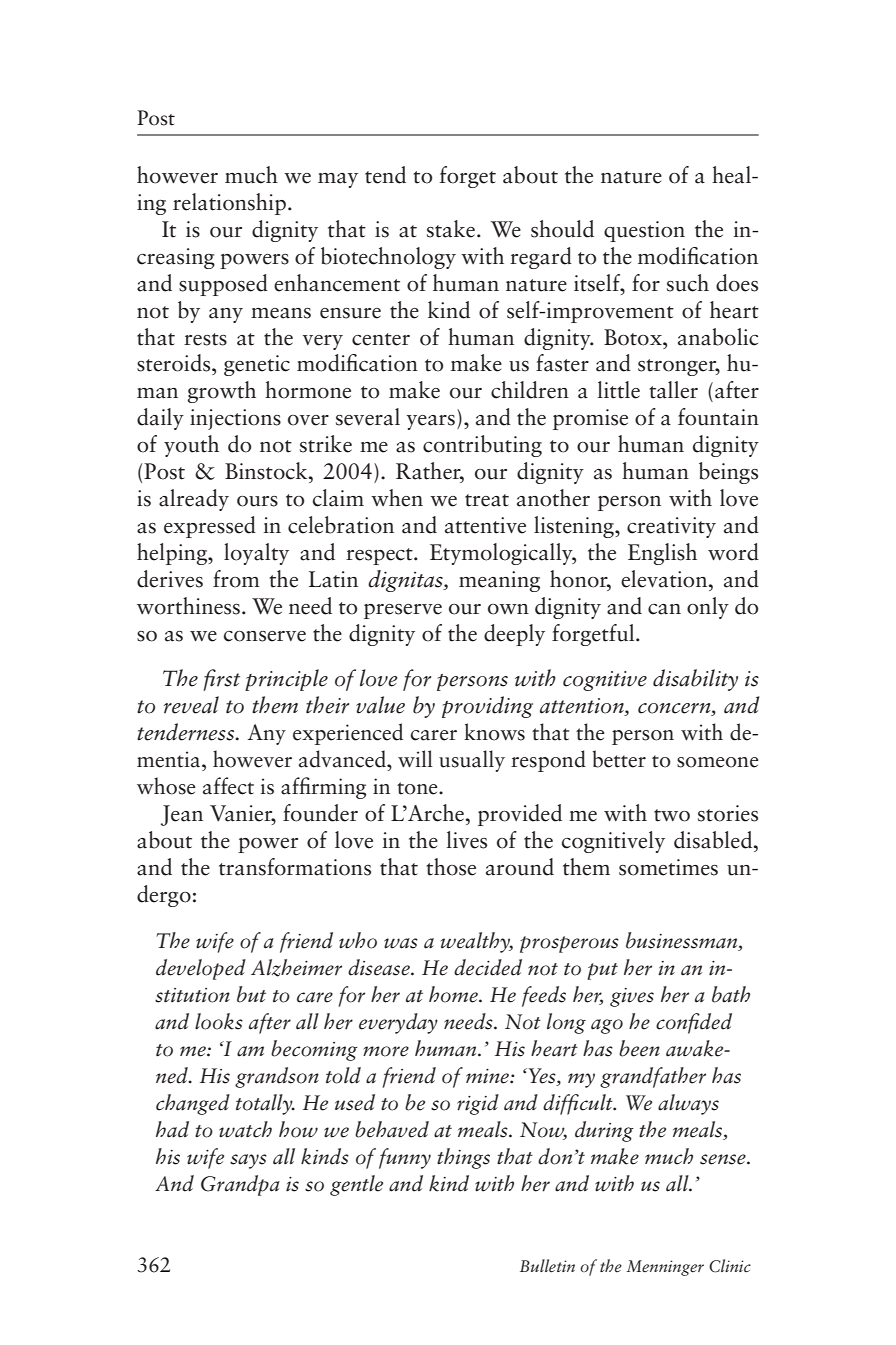 This screenshot has height=1345, width=896. I want to click on reveal, so click(191, 705).
